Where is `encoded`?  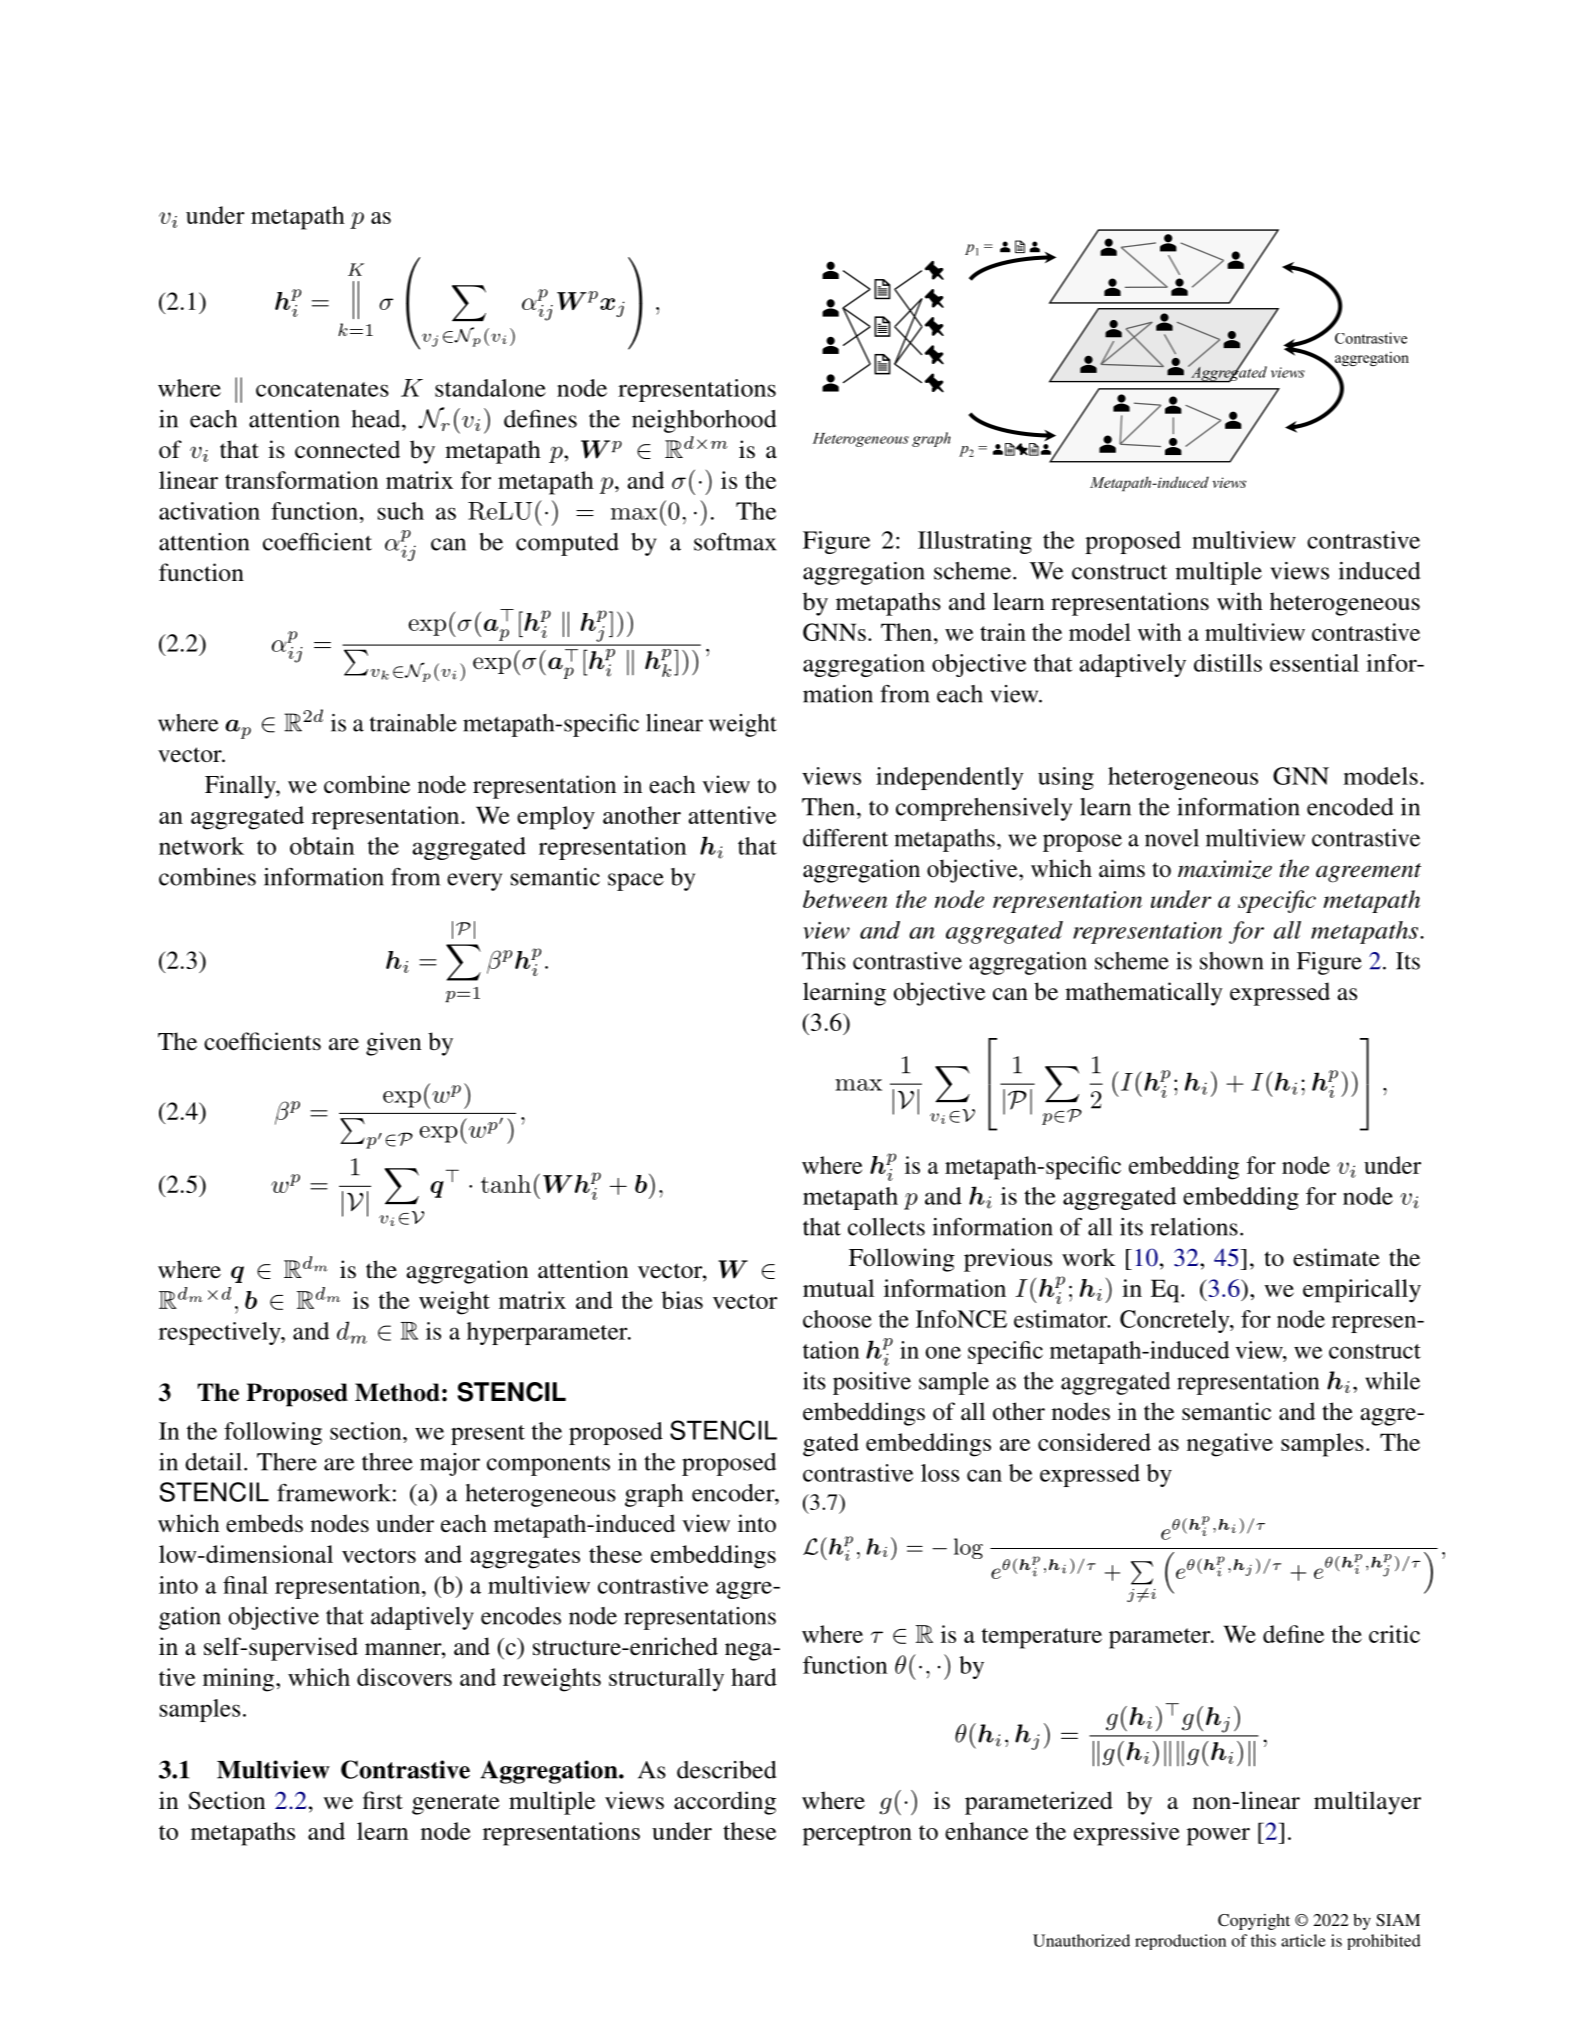
encoded is located at coordinates (1350, 807).
